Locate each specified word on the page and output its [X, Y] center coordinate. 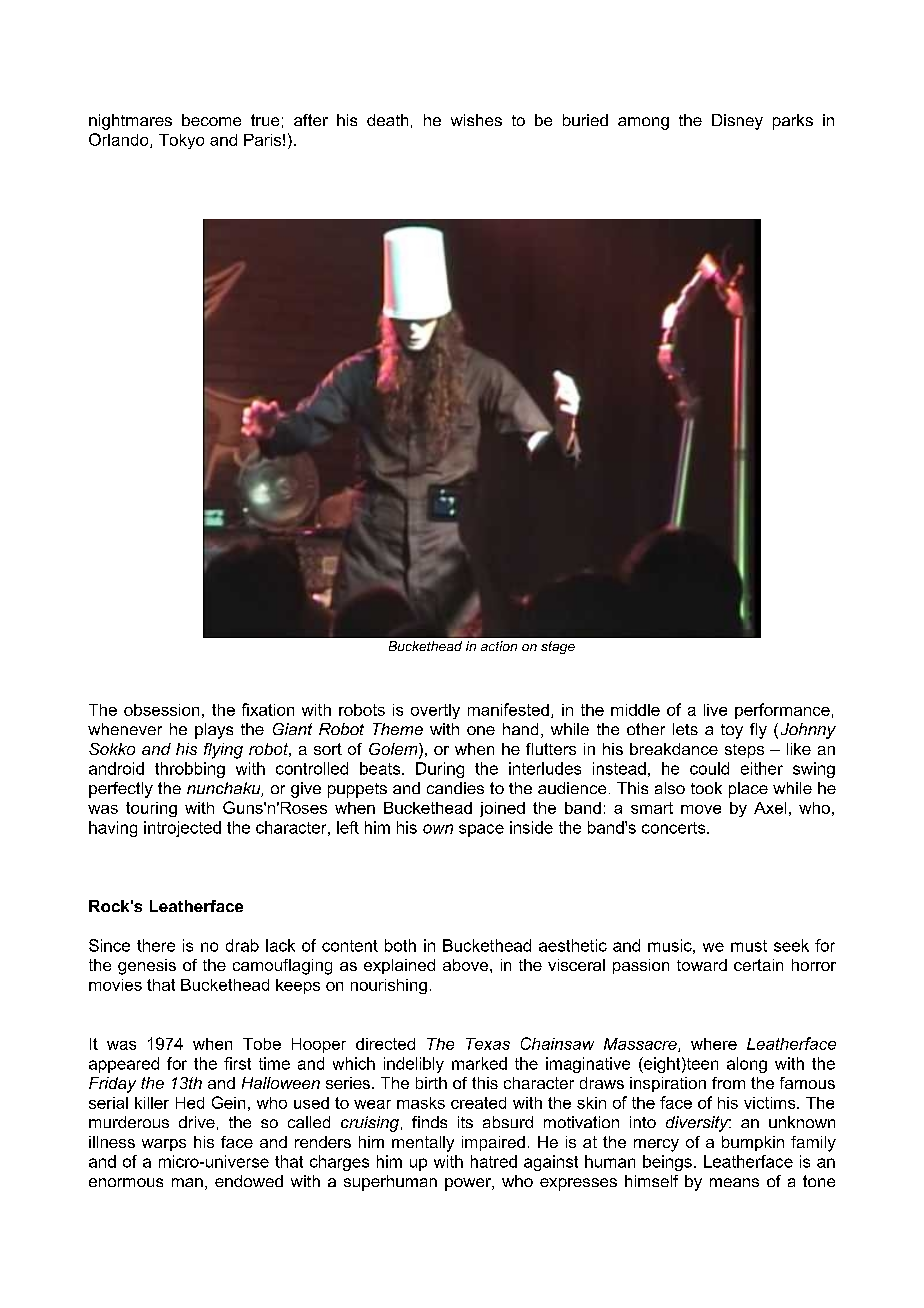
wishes [476, 120]
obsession [161, 710]
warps [164, 1145]
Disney [737, 122]
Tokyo [181, 141]
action [499, 646]
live [715, 710]
